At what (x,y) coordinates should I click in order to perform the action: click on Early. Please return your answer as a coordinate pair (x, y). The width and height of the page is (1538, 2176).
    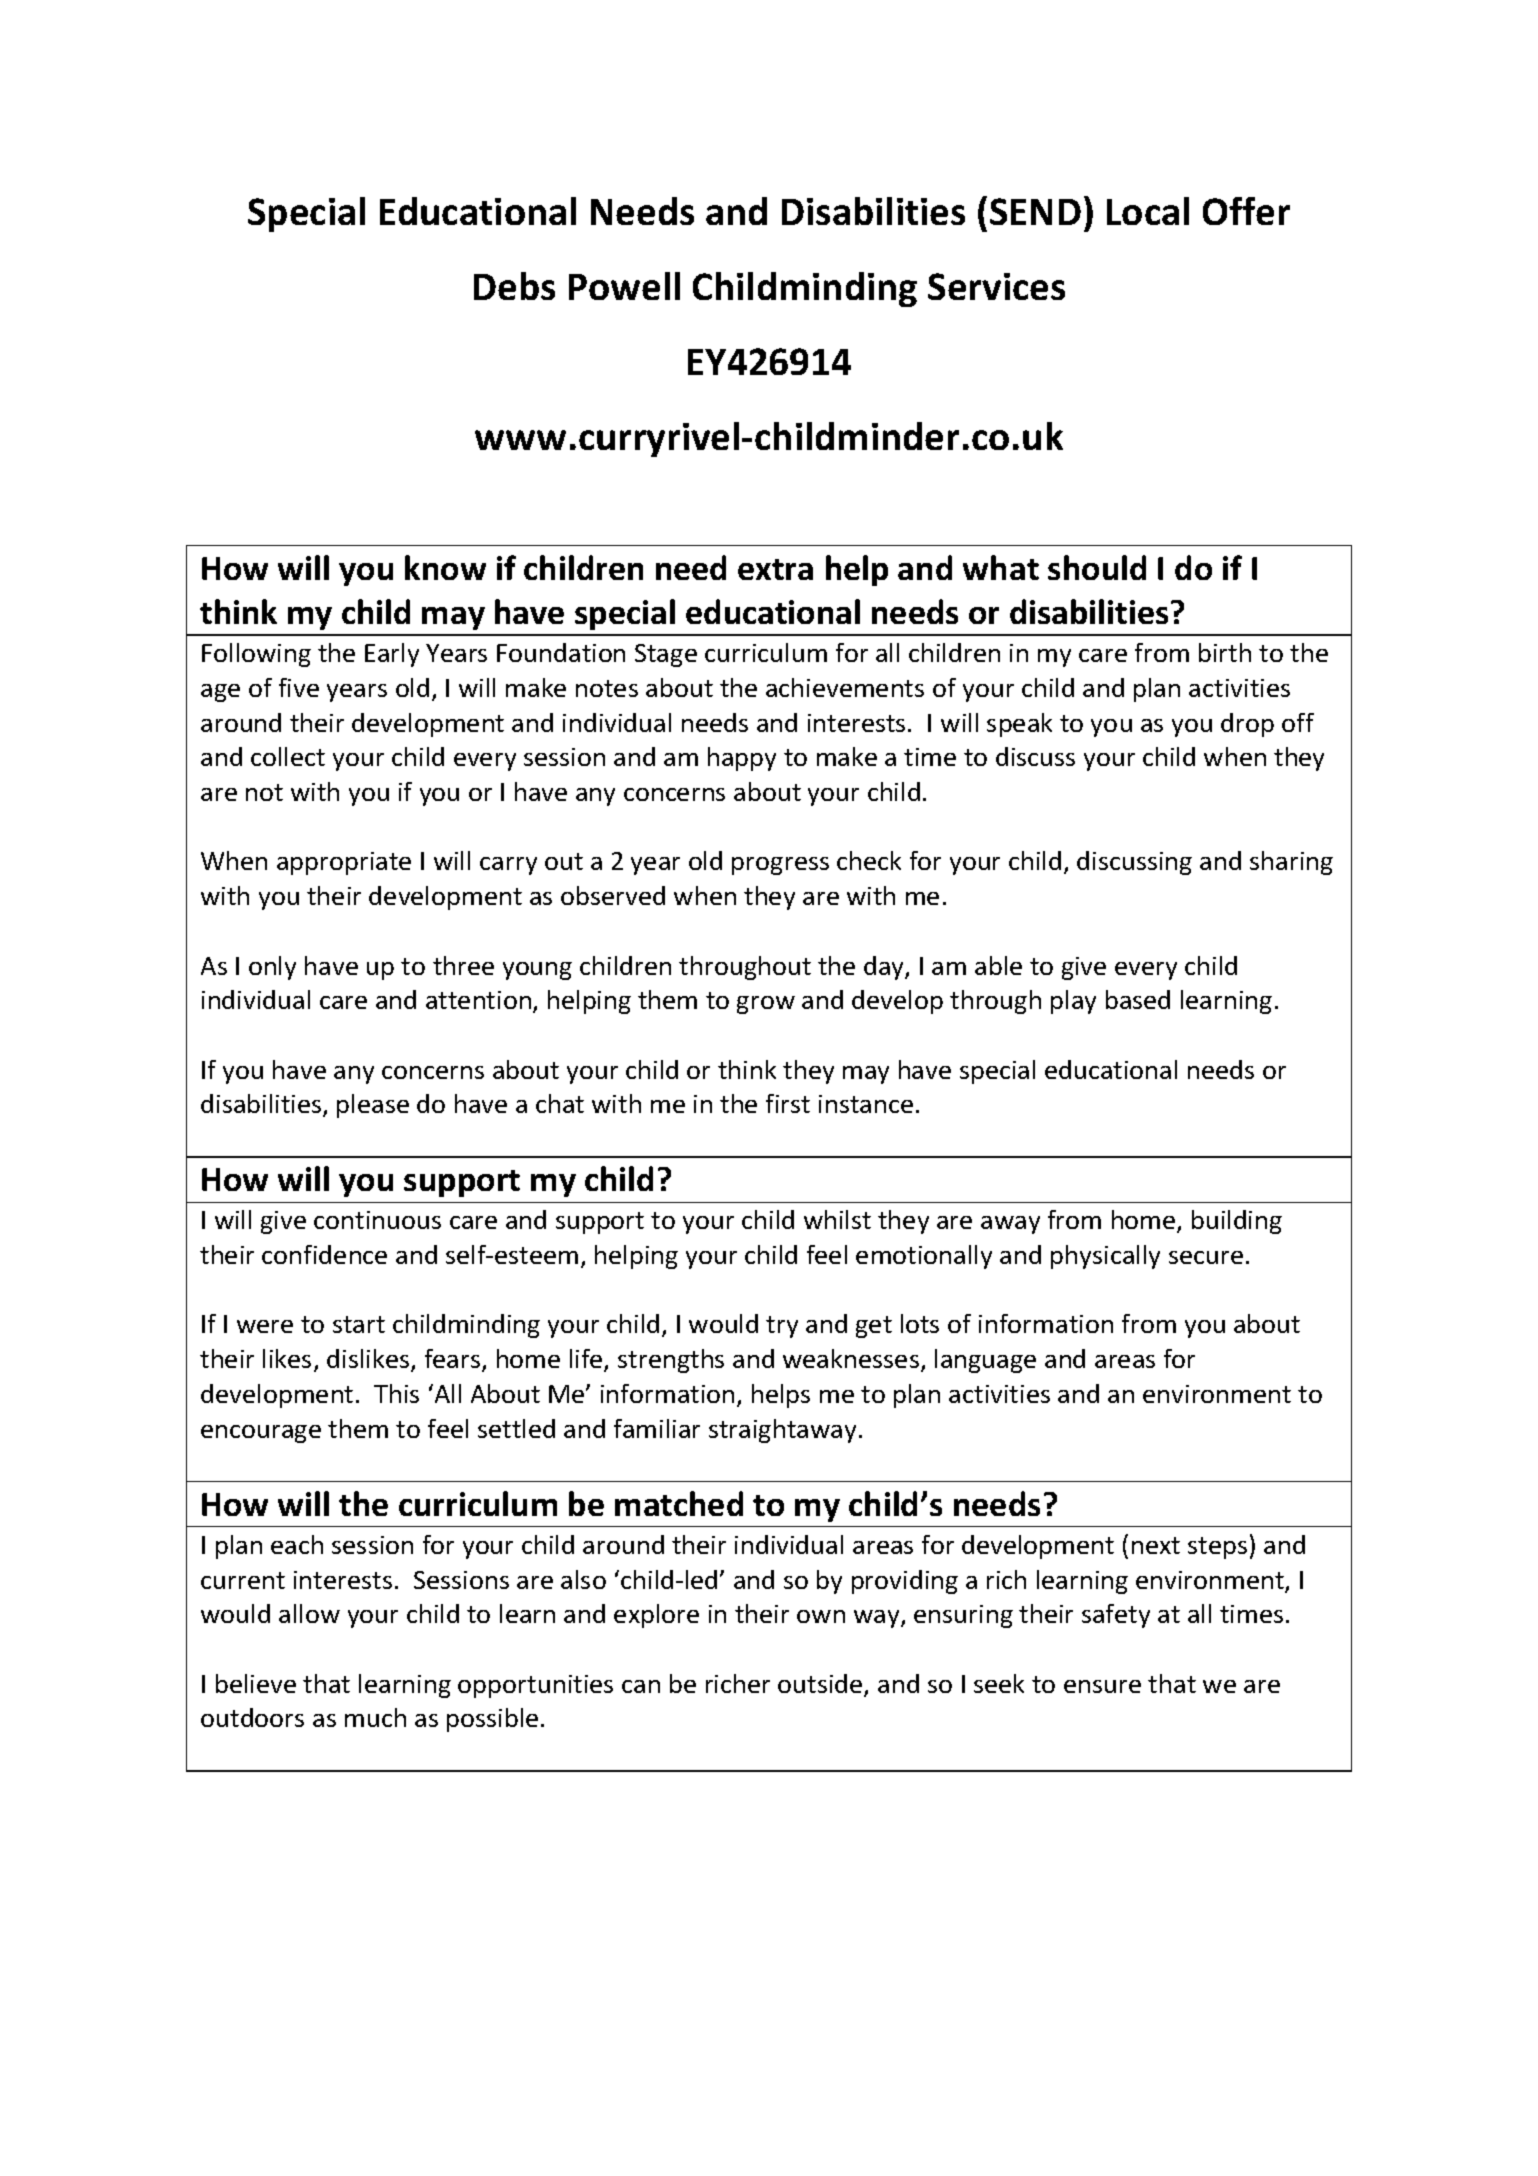
    Looking at the image, I should click on (392, 655).
